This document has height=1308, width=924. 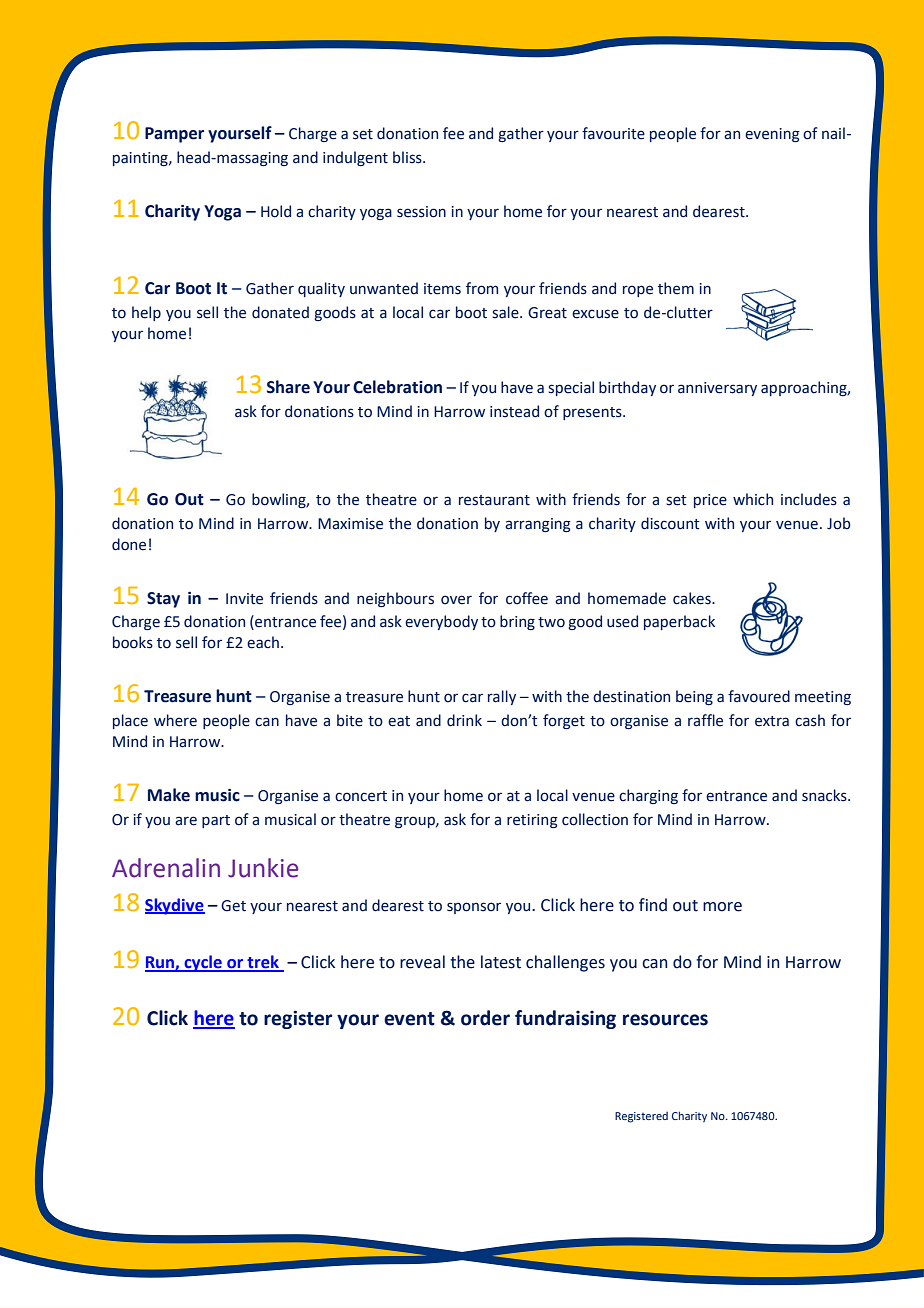 What do you see at coordinates (485, 1018) in the document?
I see `order` at bounding box center [485, 1018].
